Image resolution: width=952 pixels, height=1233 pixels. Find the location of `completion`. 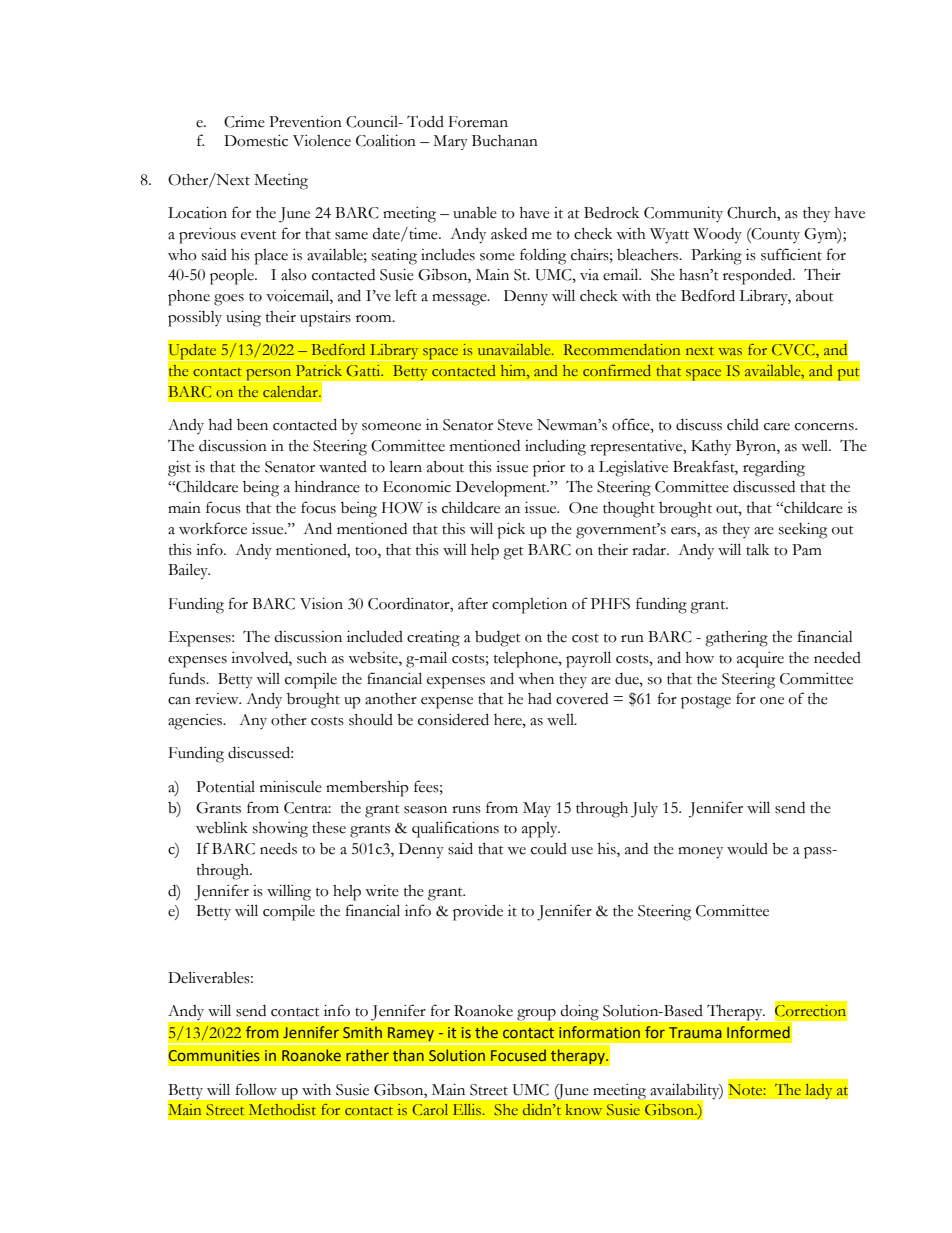

completion is located at coordinates (529, 606).
